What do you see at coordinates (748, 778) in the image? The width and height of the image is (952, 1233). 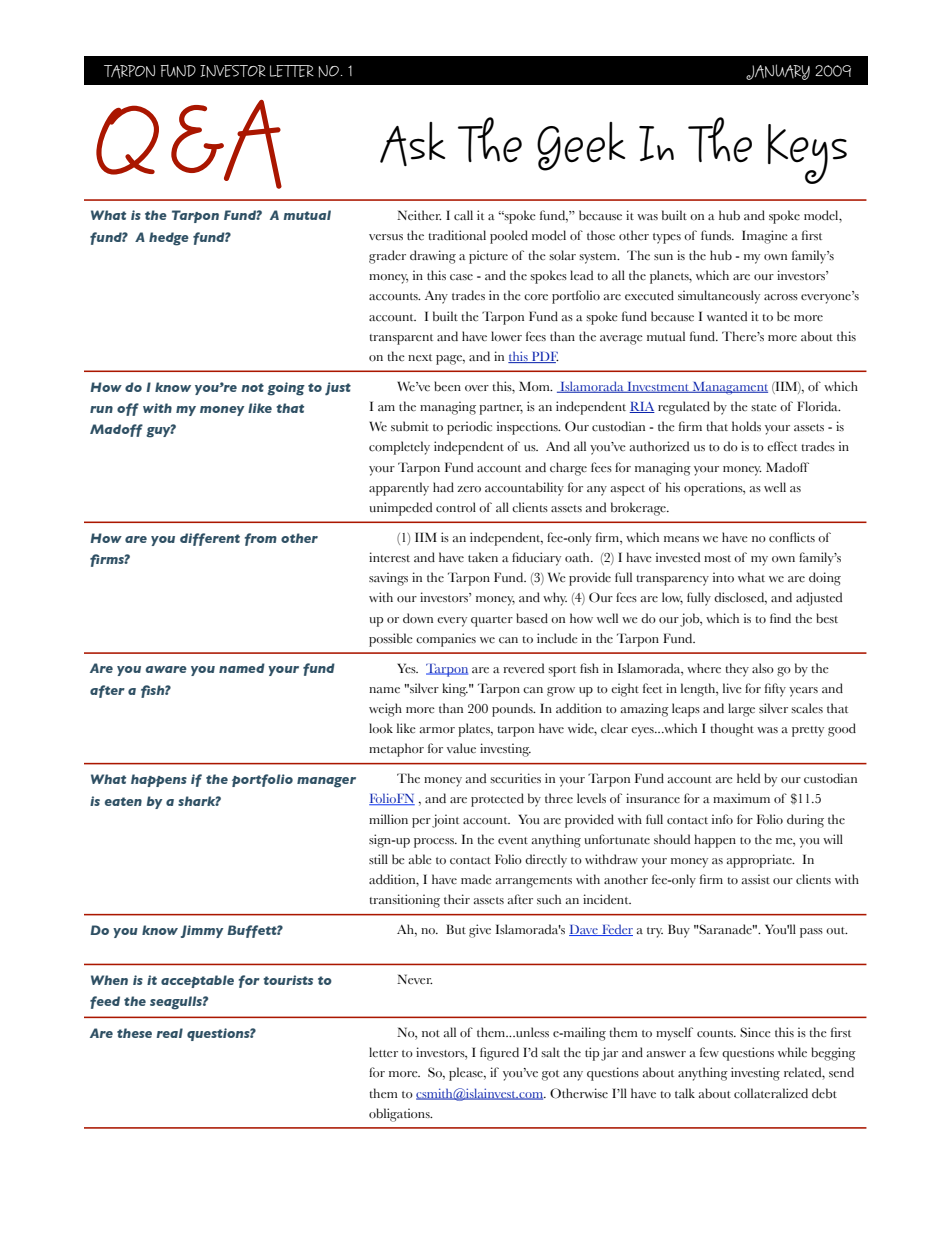 I see `held` at bounding box center [748, 778].
